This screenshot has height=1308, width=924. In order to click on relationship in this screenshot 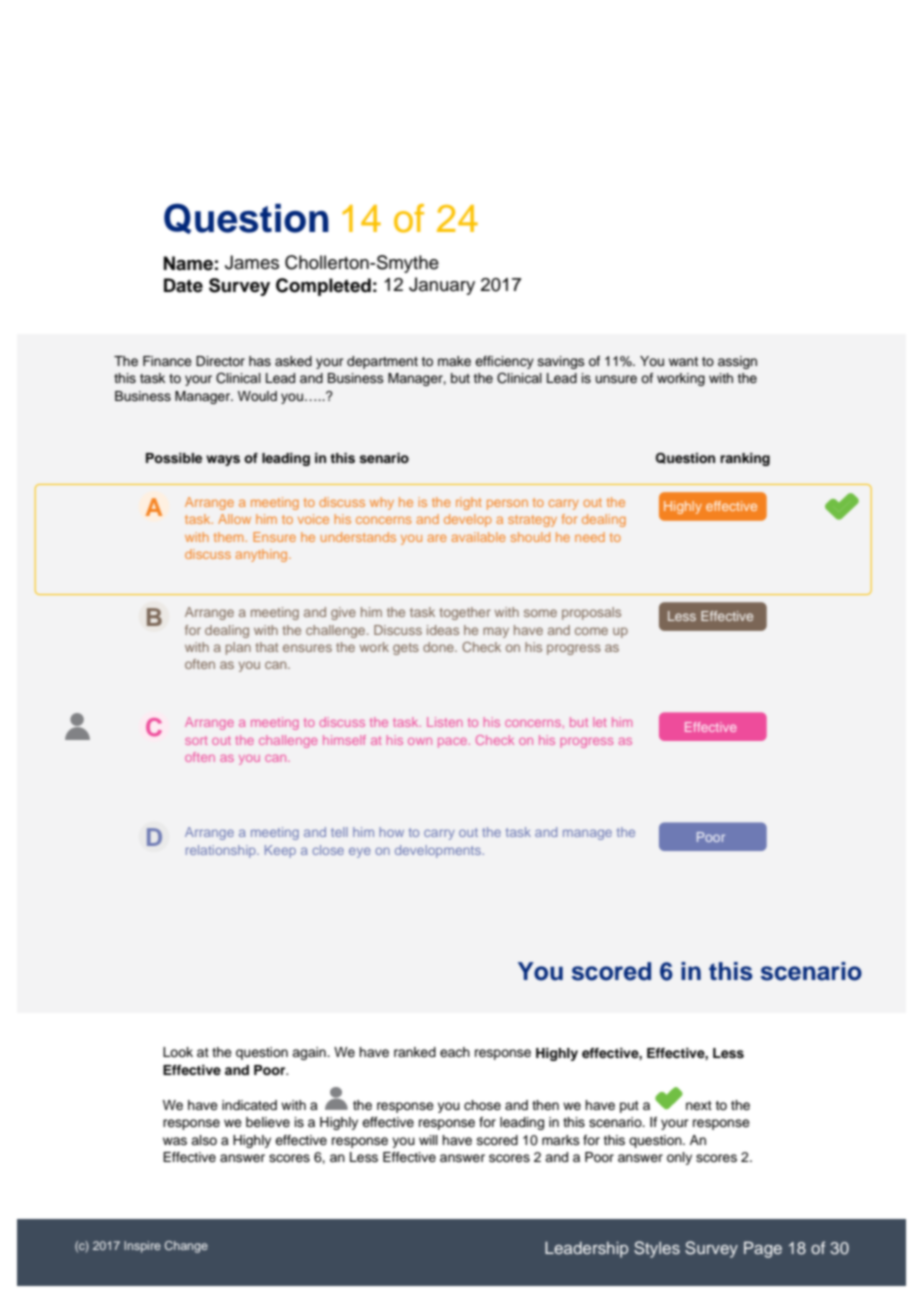, I will do `click(222, 851)`.
